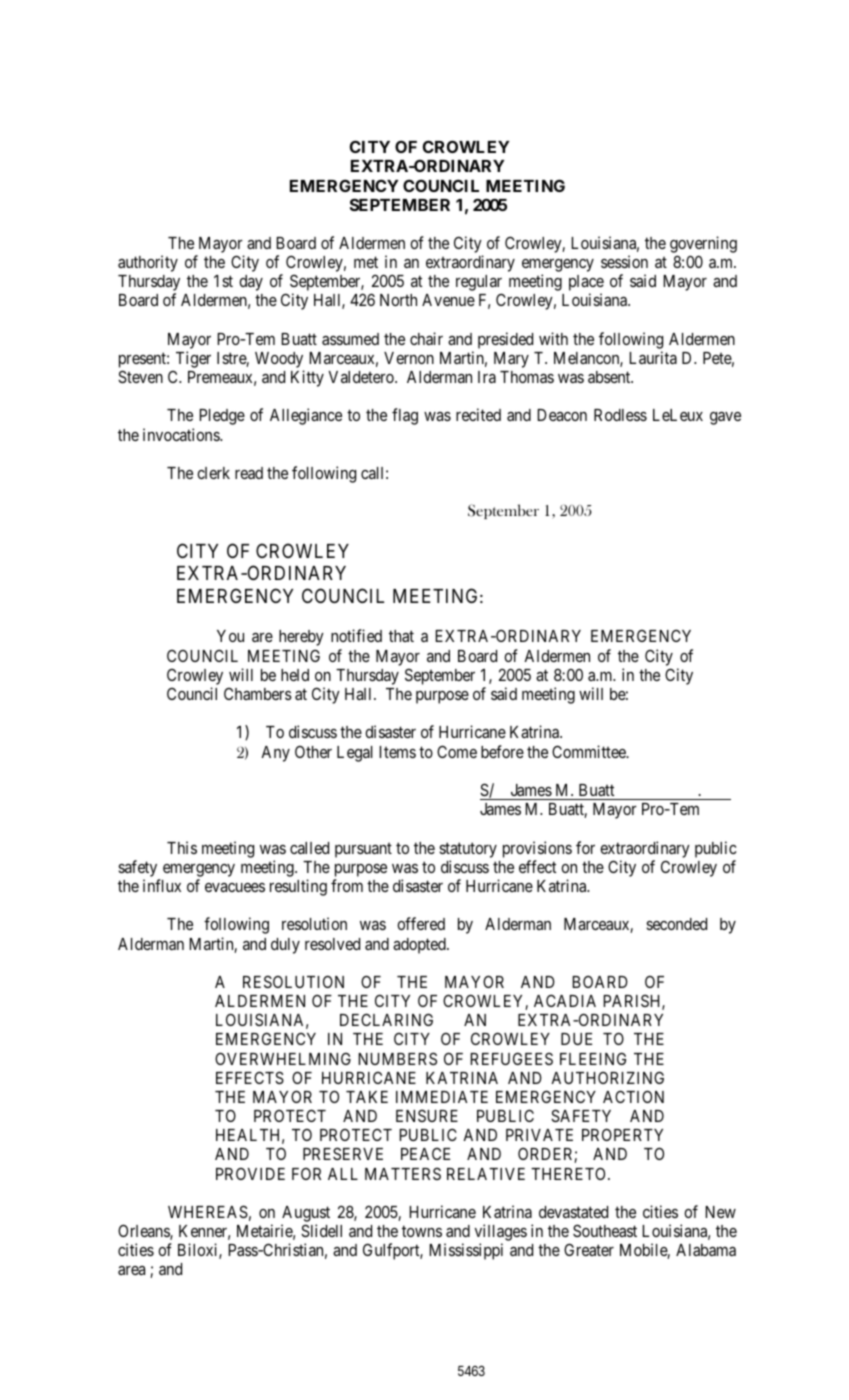  I want to click on Any, so click(275, 754).
